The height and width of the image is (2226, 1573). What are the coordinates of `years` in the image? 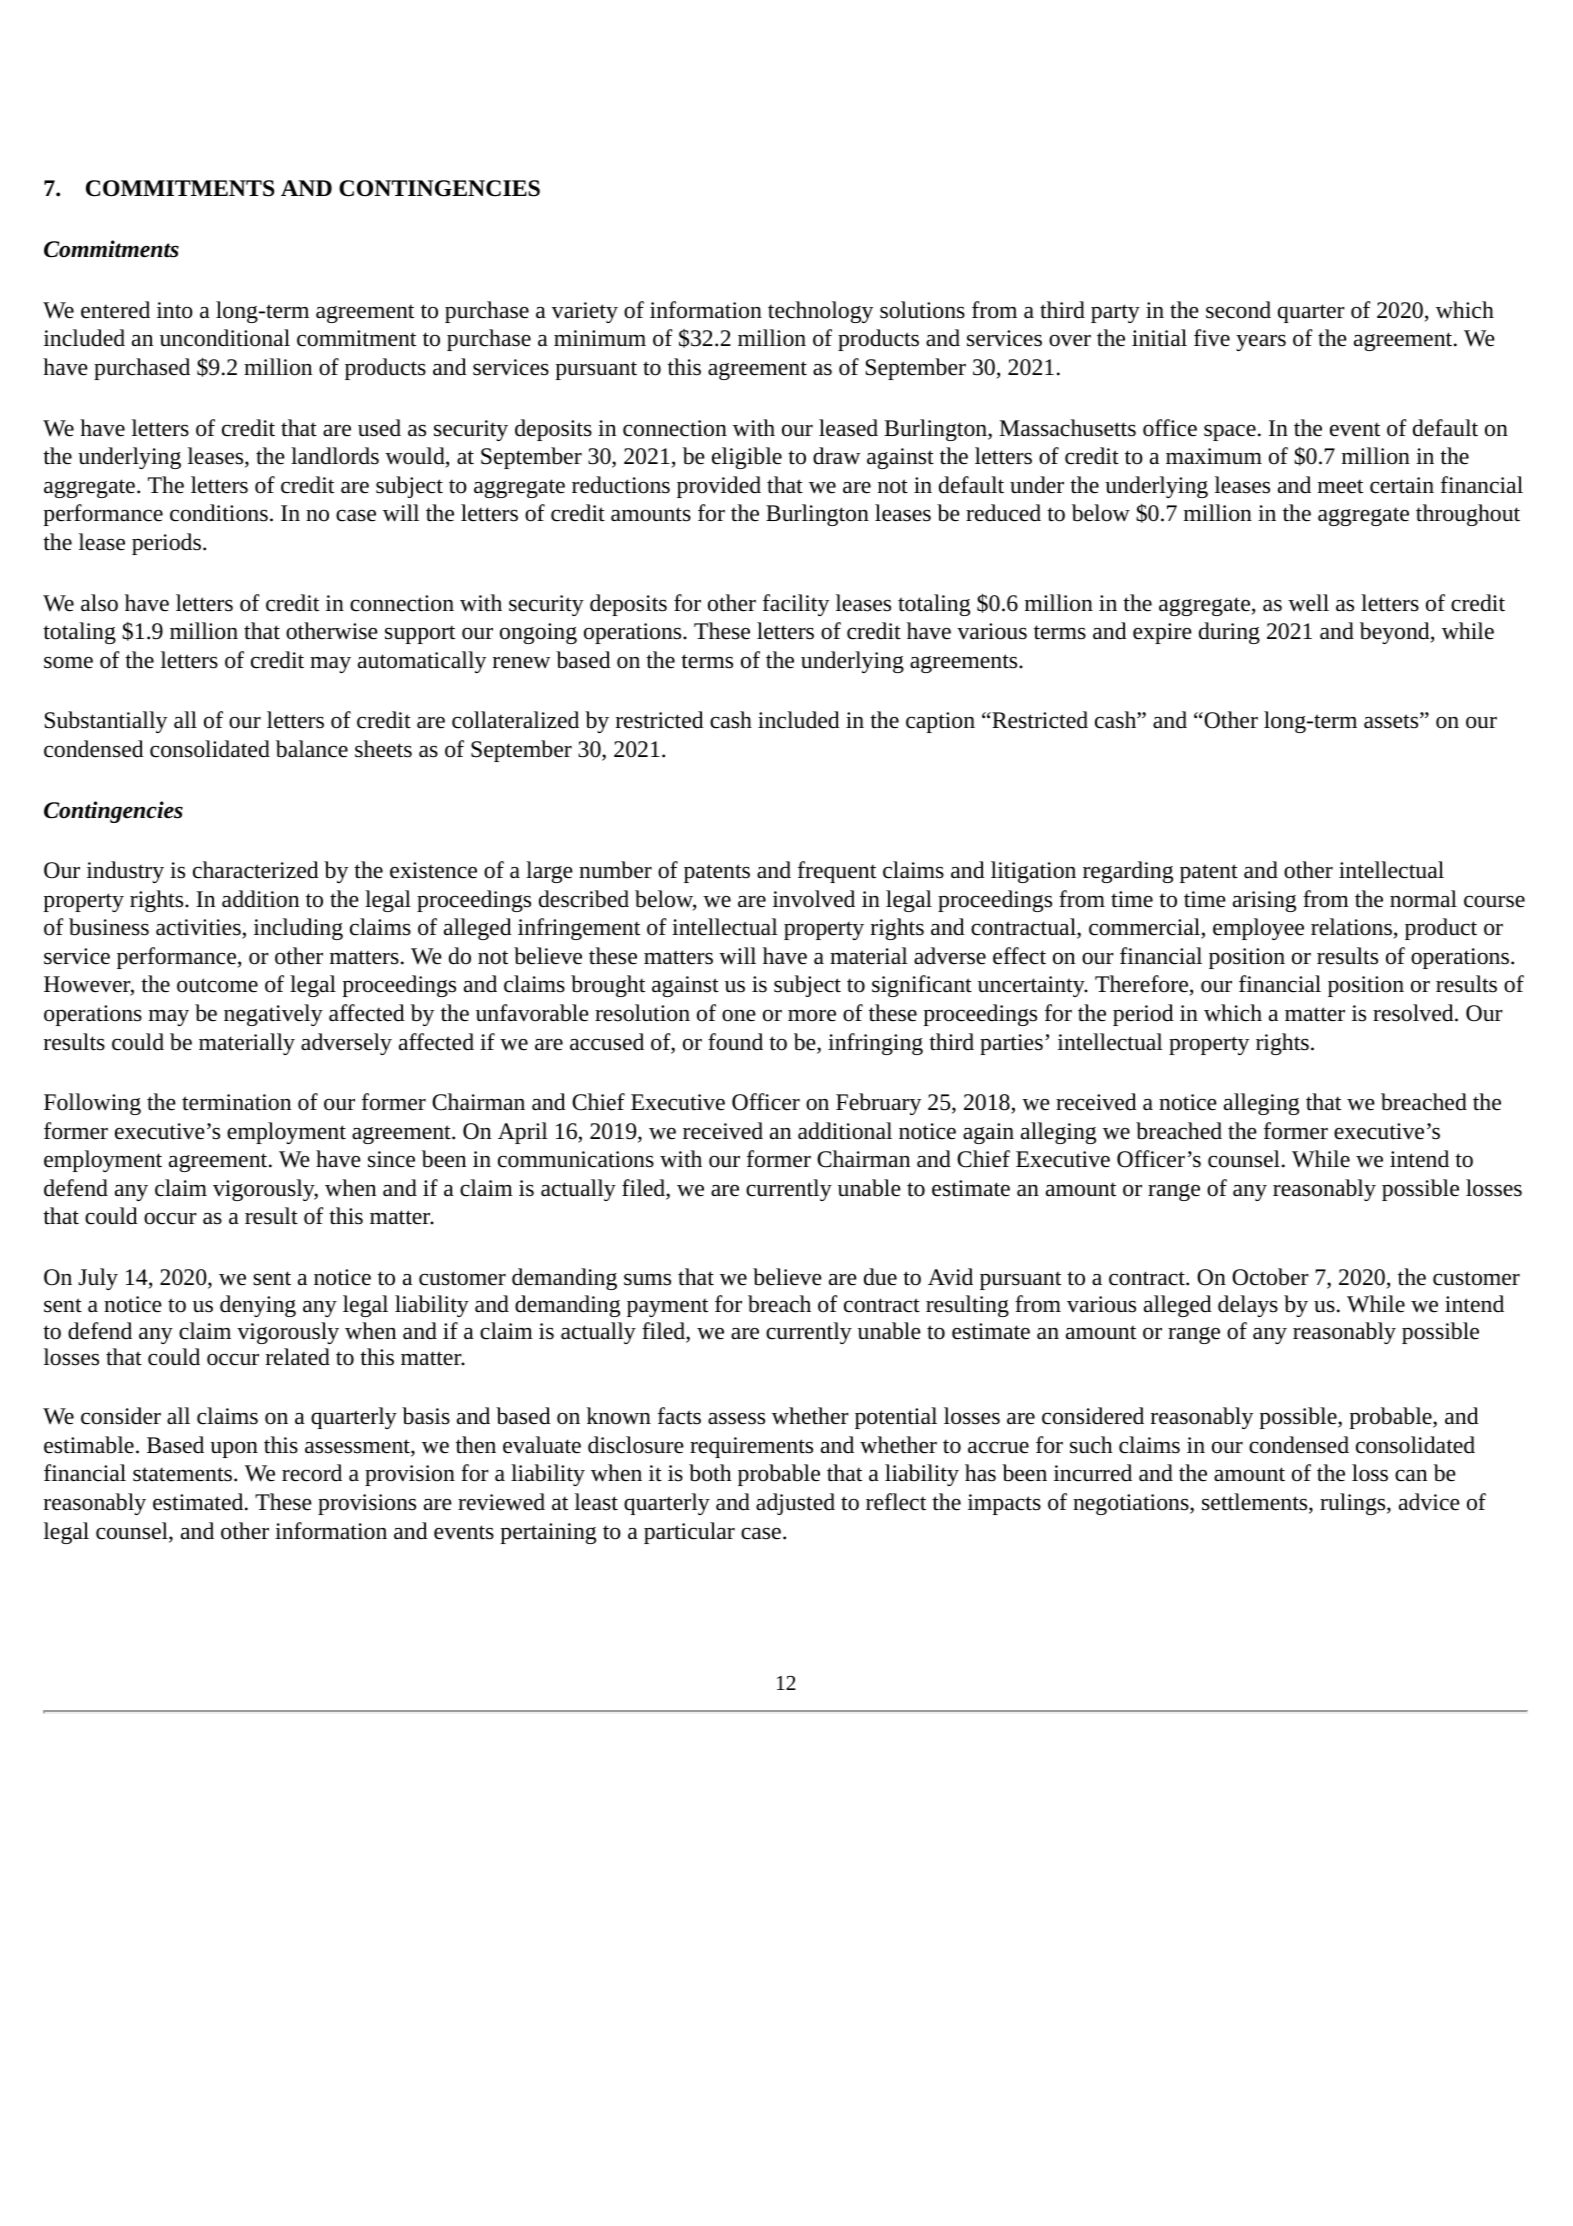 It's located at (1261, 343).
